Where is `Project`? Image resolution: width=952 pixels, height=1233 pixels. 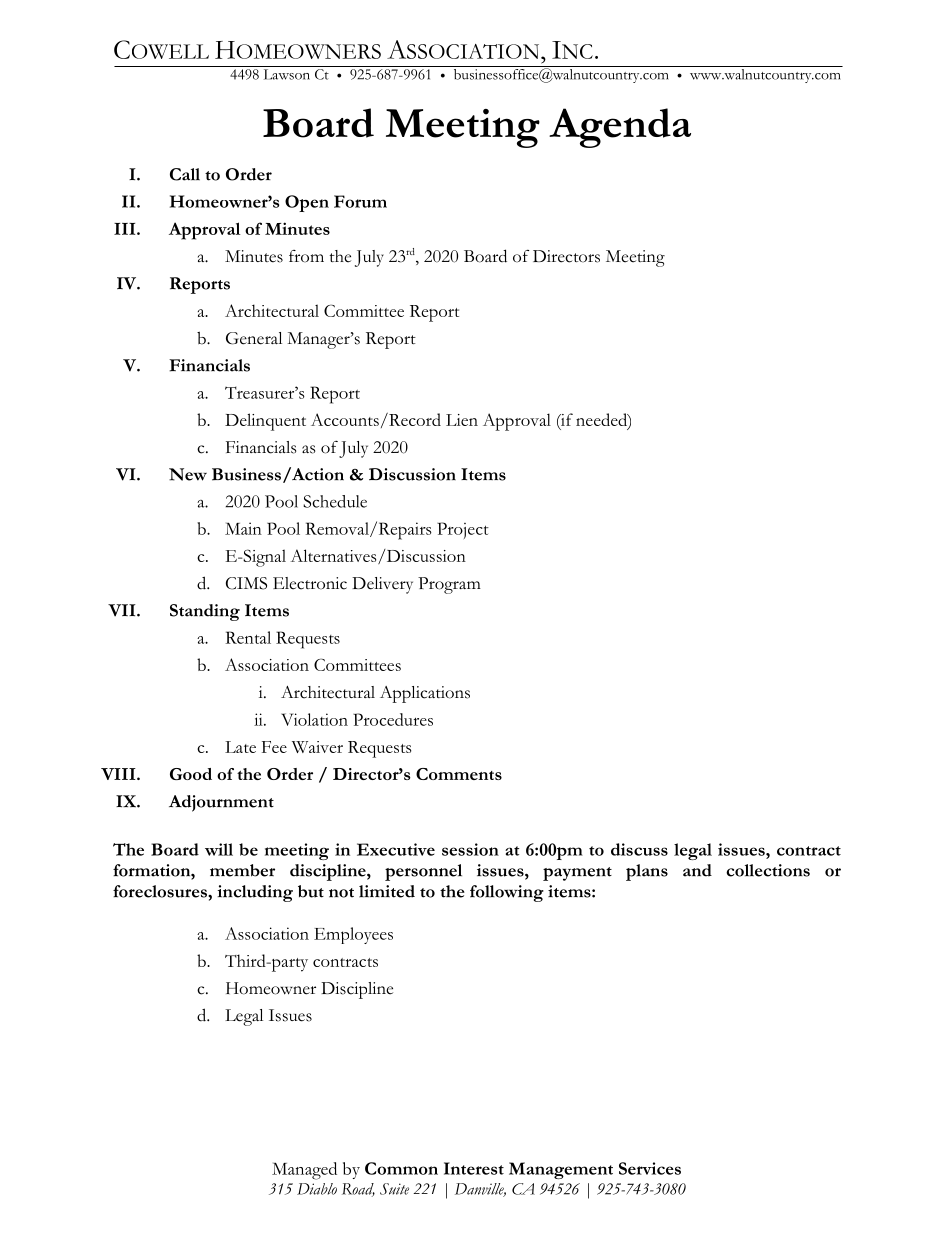
Project is located at coordinates (463, 530).
